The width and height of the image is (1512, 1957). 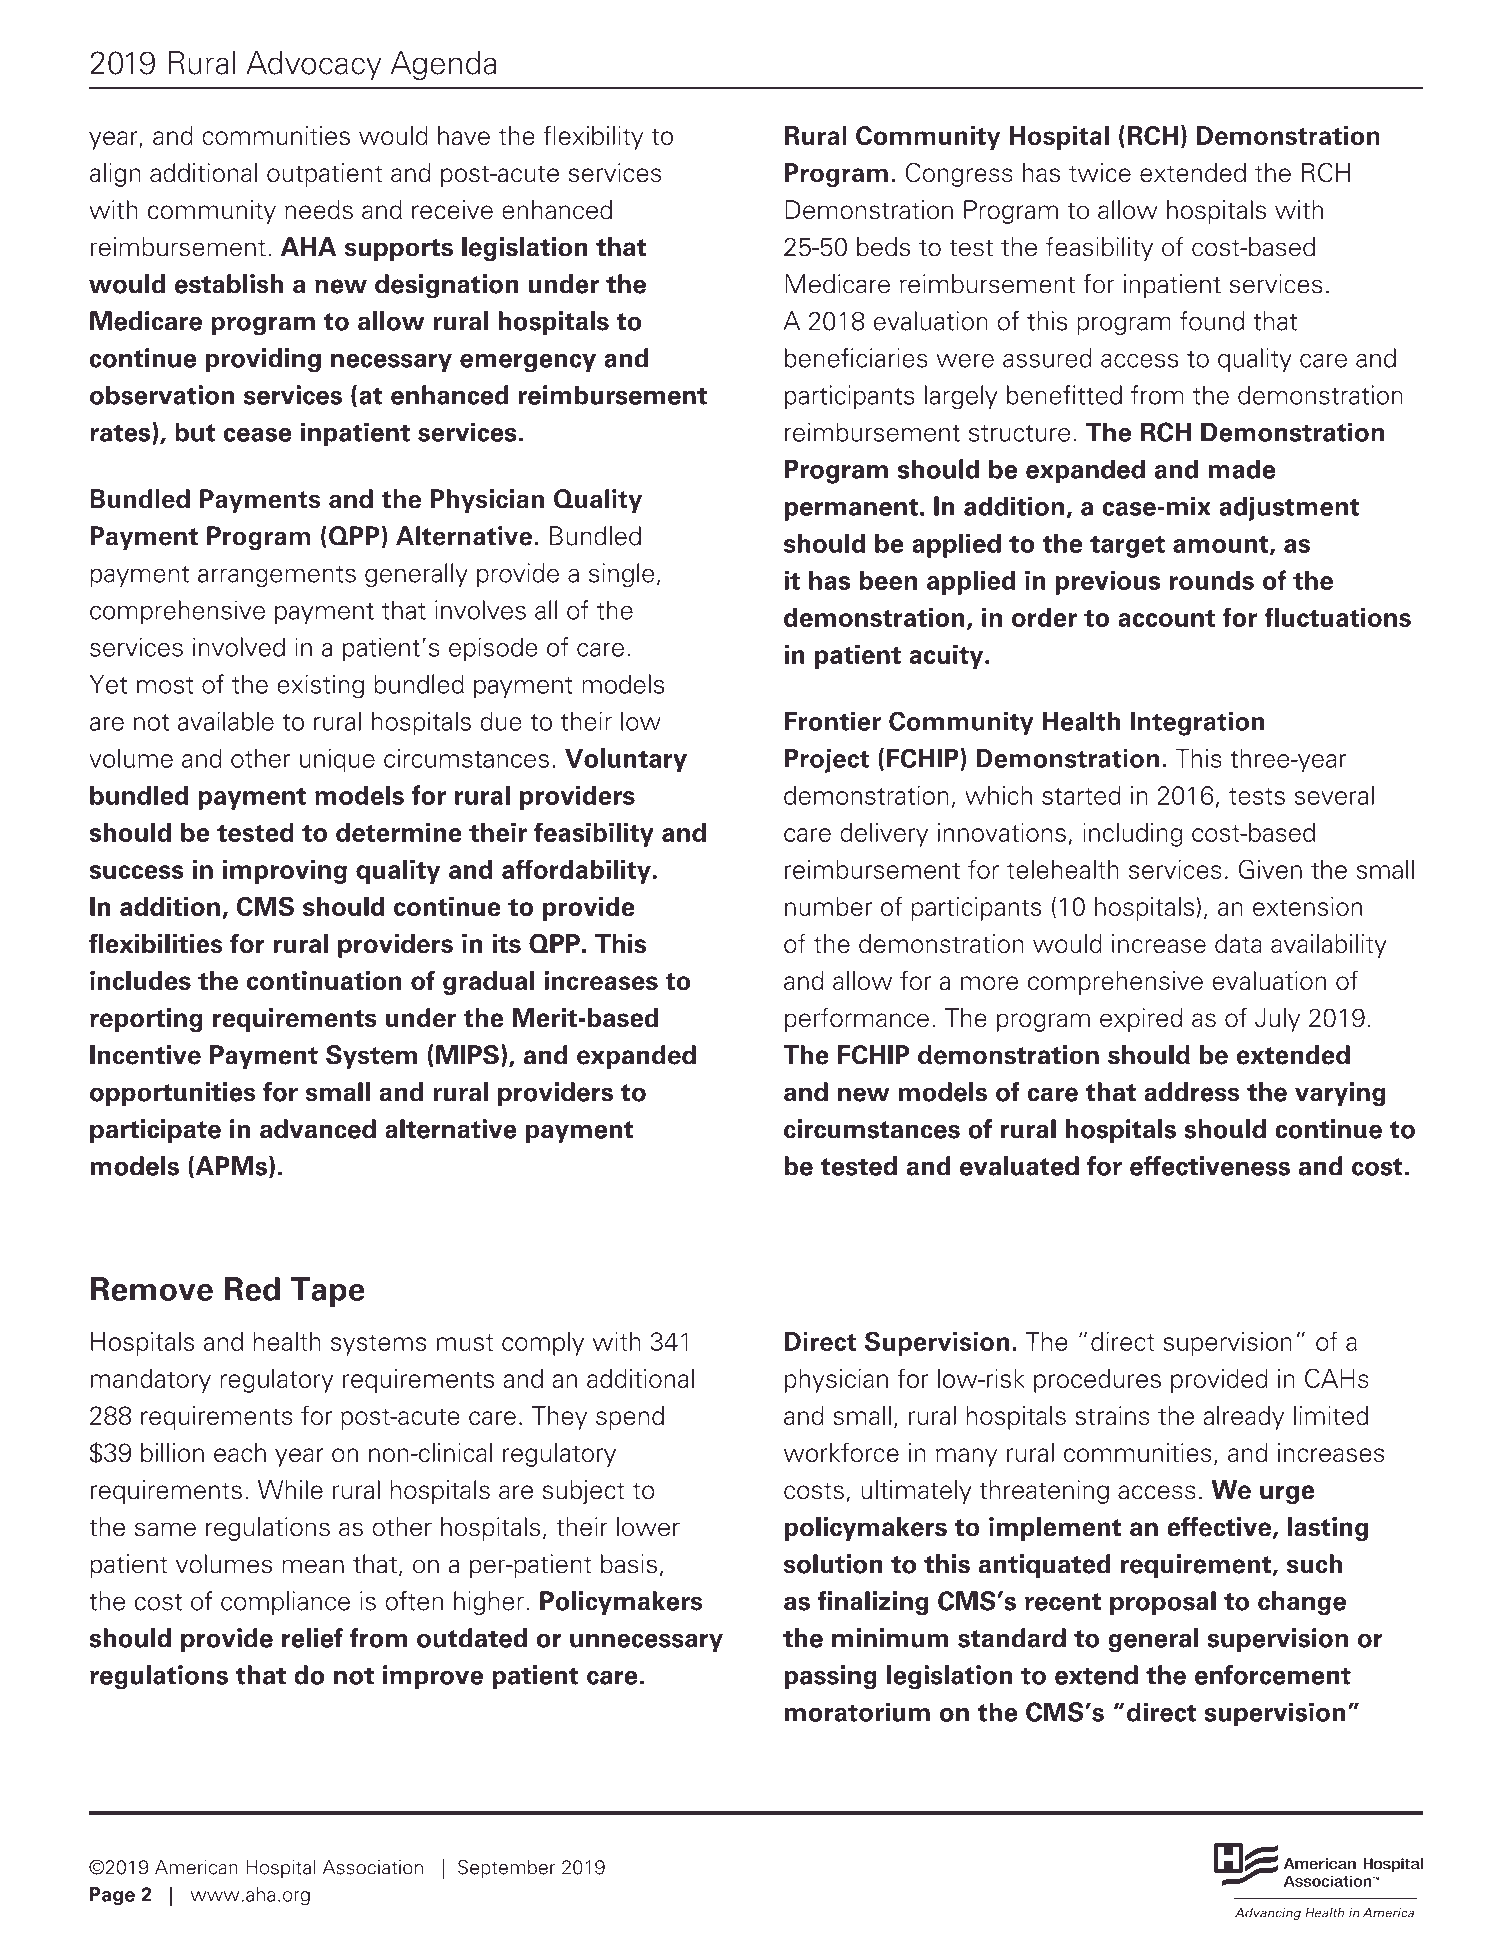 What do you see at coordinates (1243, 1418) in the image?
I see `already` at bounding box center [1243, 1418].
